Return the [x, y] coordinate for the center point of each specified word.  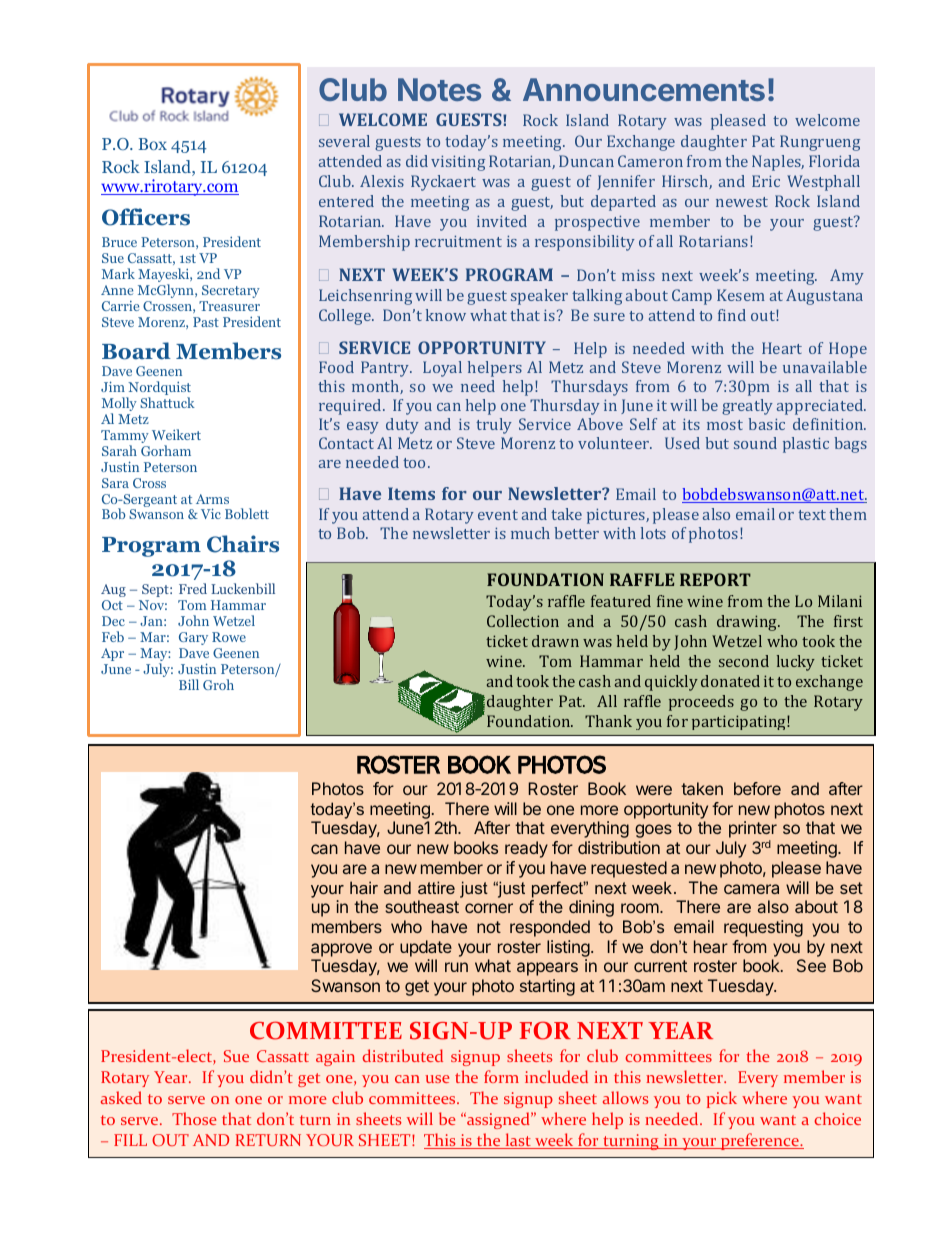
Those [194, 1118]
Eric [766, 181]
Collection [523, 621]
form [501, 1076]
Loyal [442, 369]
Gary [193, 638]
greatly [747, 407]
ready [526, 849]
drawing [748, 623]
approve [341, 950]
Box [152, 144]
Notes [439, 89]
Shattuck [167, 402]
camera [751, 889]
